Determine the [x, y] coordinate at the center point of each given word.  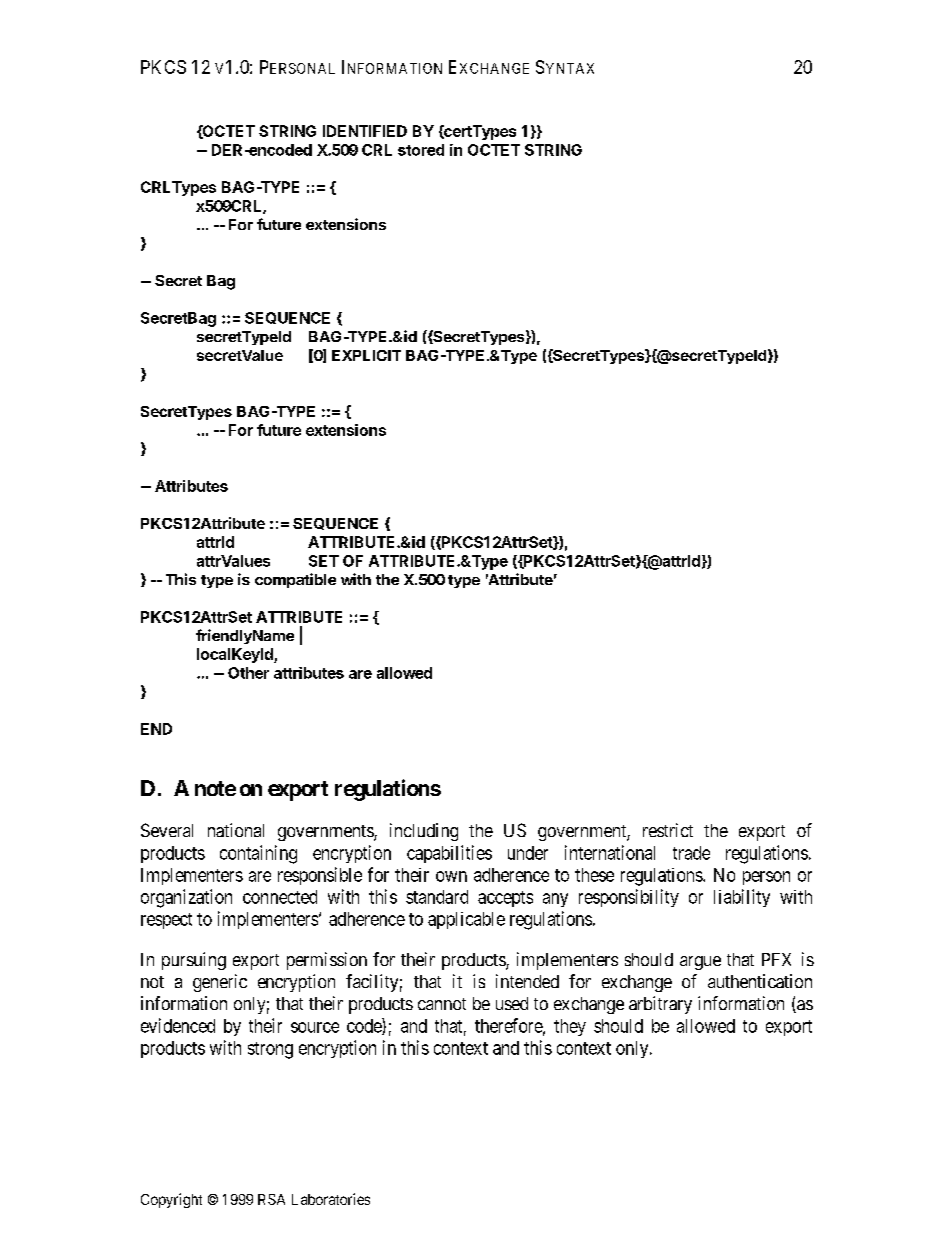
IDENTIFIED [365, 131]
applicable [466, 920]
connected [280, 897]
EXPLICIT [366, 355]
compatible [295, 580]
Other [248, 673]
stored [421, 150]
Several [167, 830]
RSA [271, 1199]
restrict [668, 830]
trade [691, 853]
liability [742, 898]
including [424, 832]
